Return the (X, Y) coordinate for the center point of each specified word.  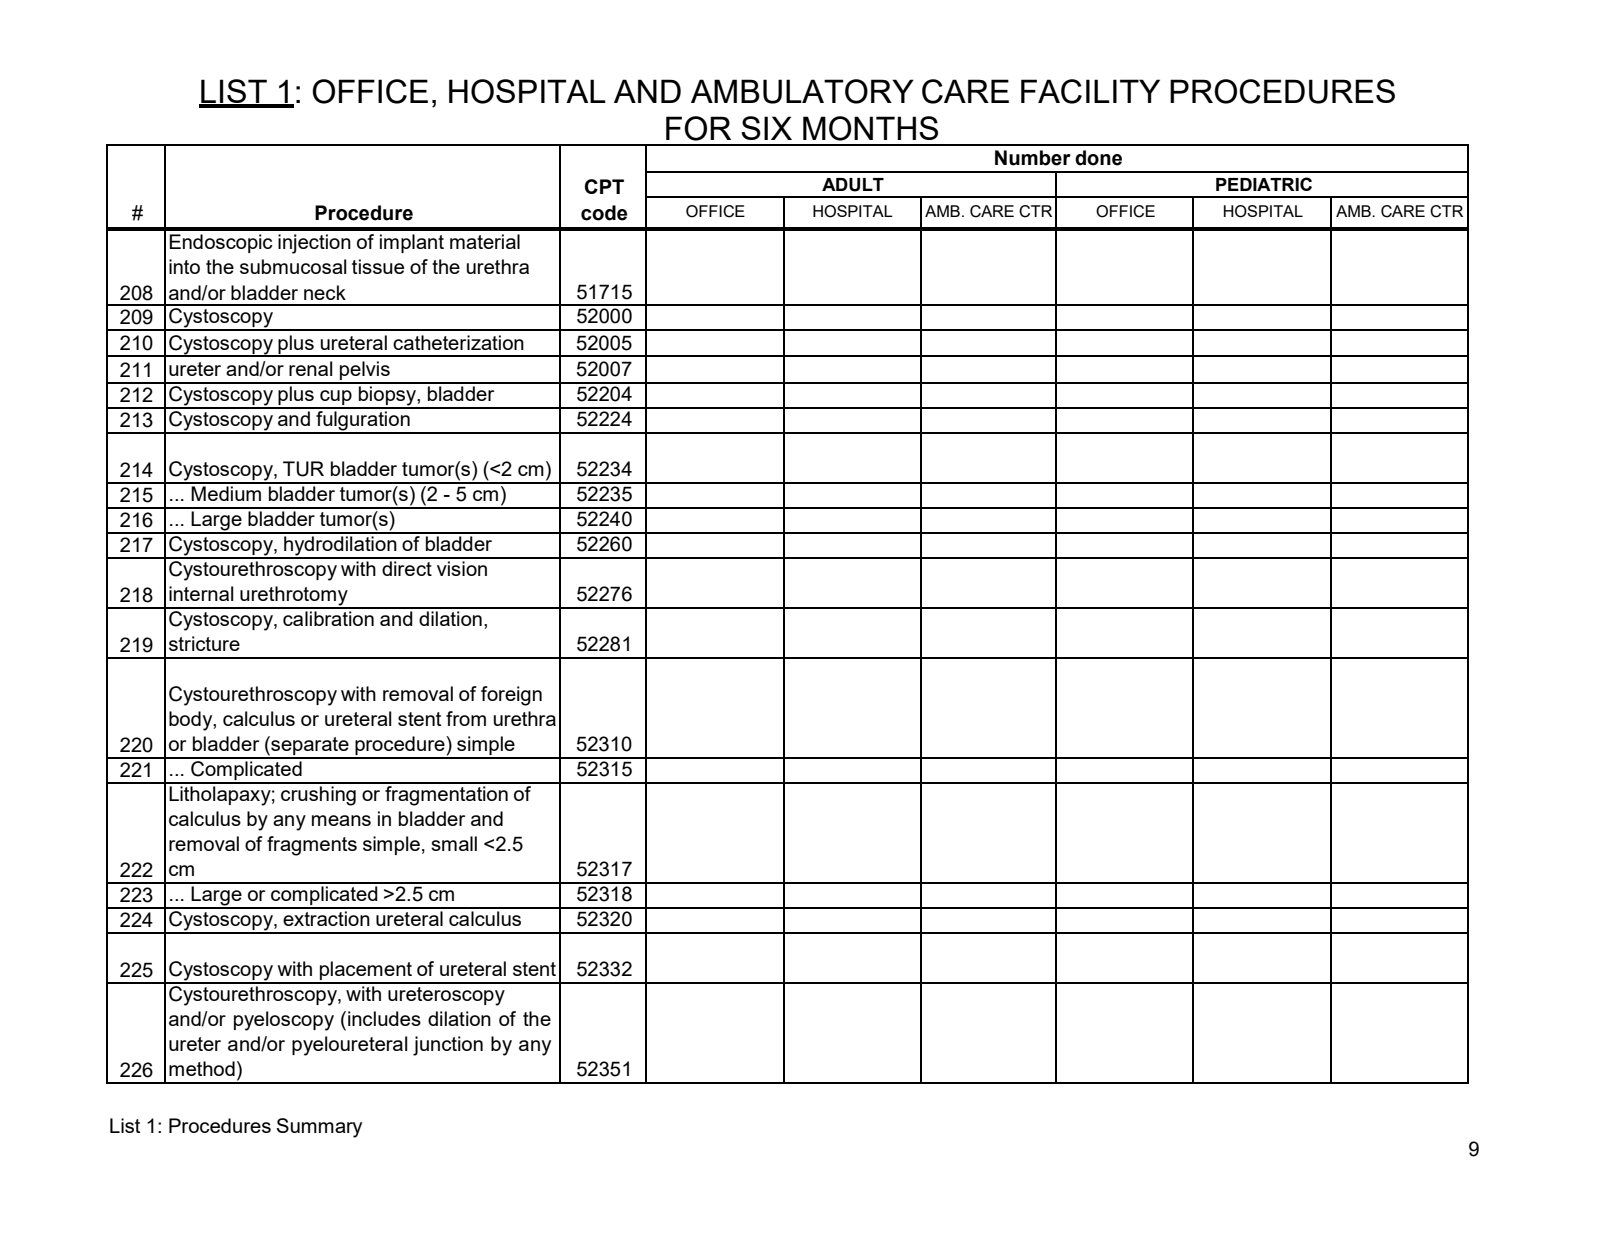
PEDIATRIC (1264, 184)
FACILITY (1090, 91)
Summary (319, 1128)
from (466, 718)
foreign (511, 696)
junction (448, 1046)
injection (314, 244)
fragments (312, 846)
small (454, 843)
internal (201, 593)
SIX (766, 128)
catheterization (458, 342)
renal (310, 368)
